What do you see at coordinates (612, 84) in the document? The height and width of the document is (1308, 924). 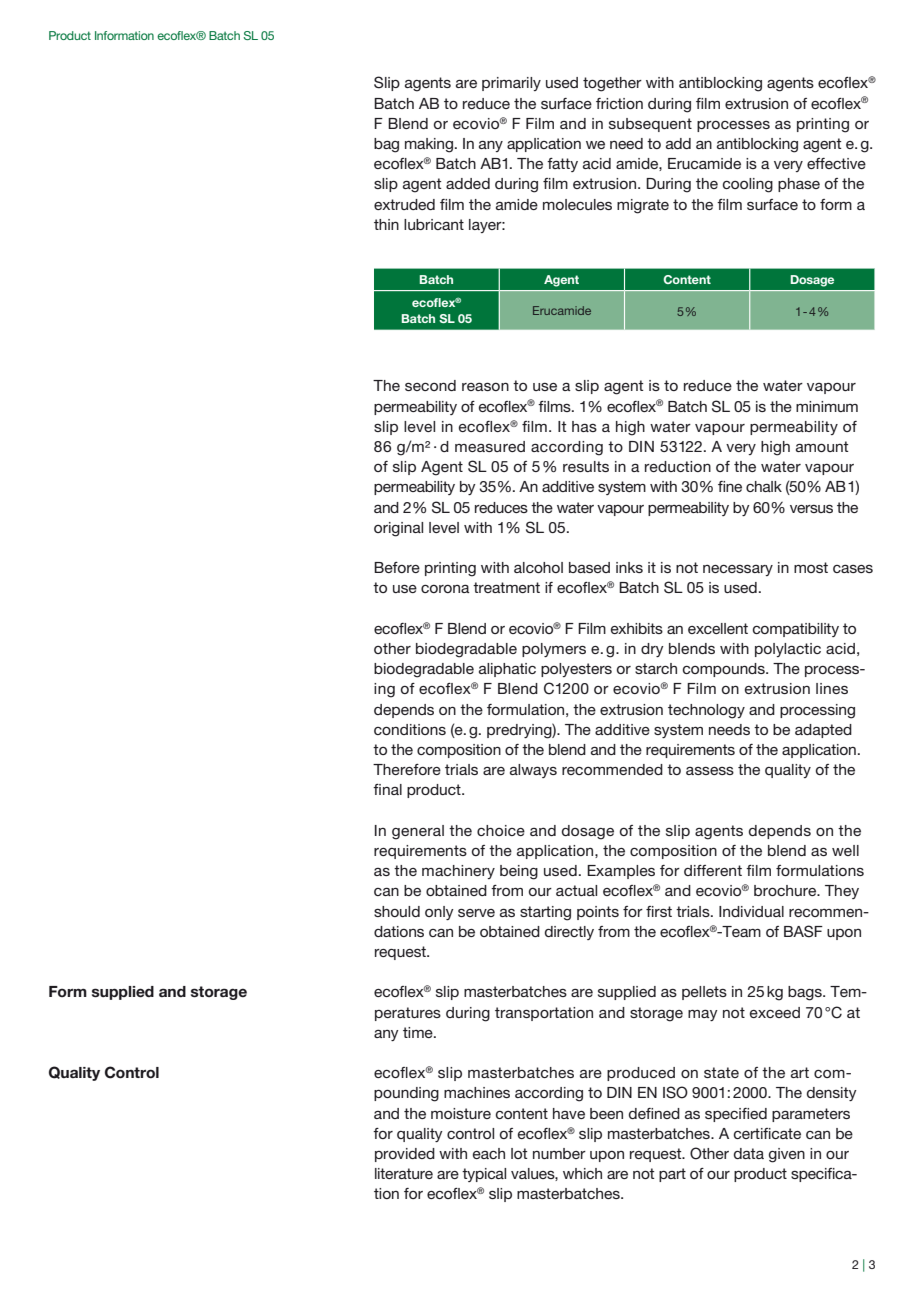 I see `together` at bounding box center [612, 84].
